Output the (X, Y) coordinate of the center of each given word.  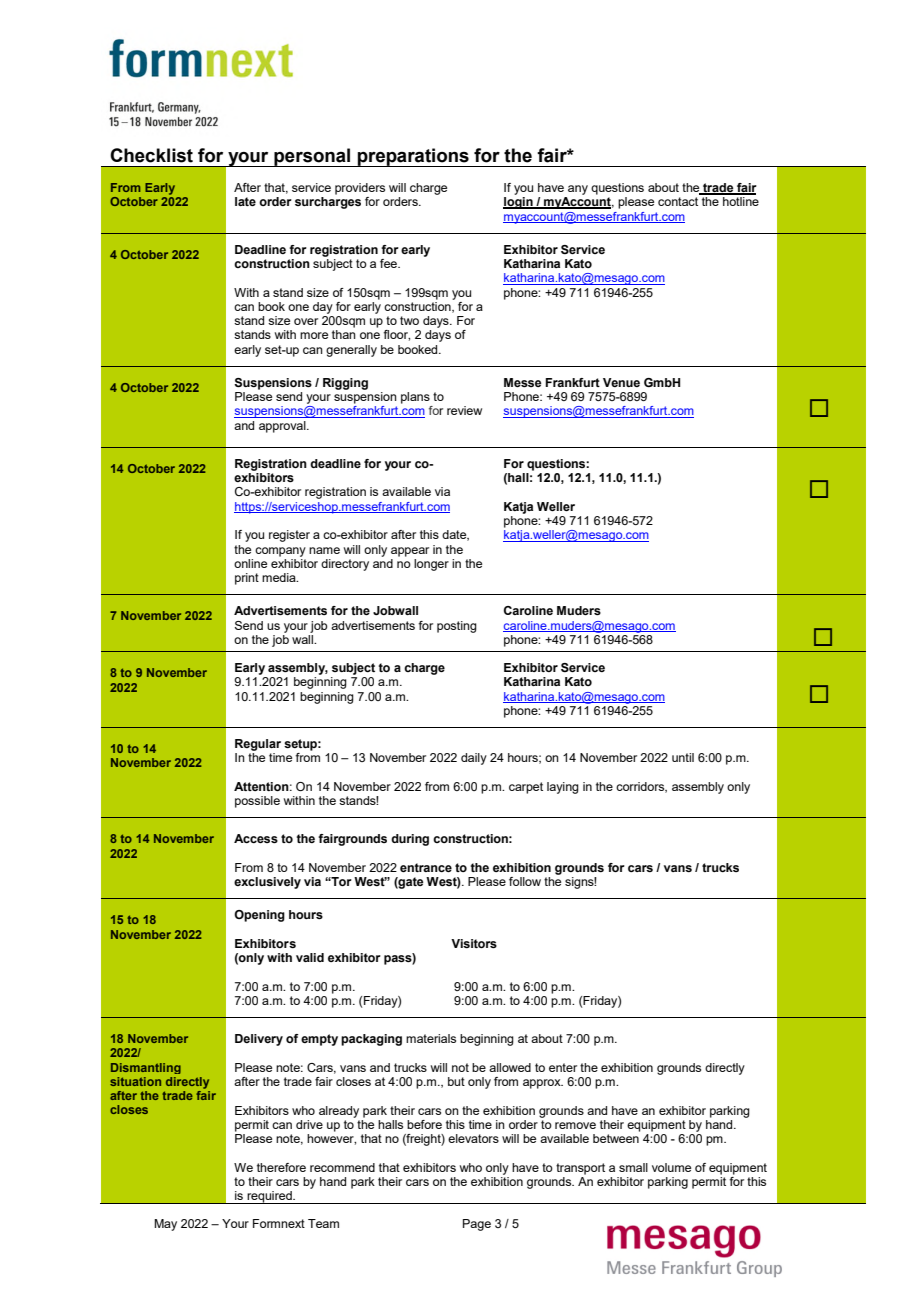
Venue (621, 382)
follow (525, 881)
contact (678, 201)
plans (415, 398)
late (245, 201)
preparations (413, 157)
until (683, 757)
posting (457, 627)
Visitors (474, 943)
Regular (258, 745)
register (289, 536)
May (165, 1225)
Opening (259, 916)
